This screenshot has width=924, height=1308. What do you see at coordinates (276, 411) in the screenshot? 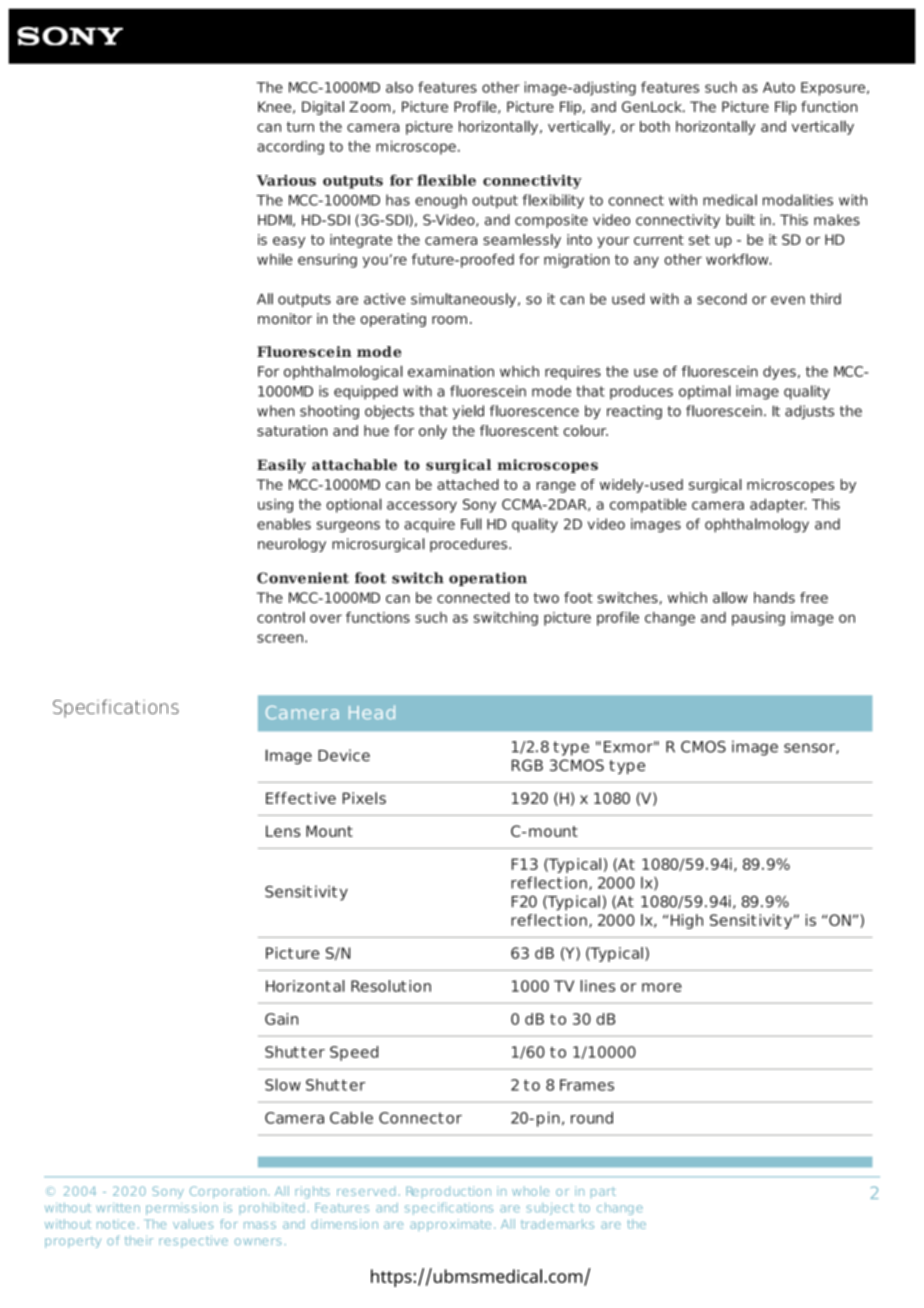
I see `when` at bounding box center [276, 411].
